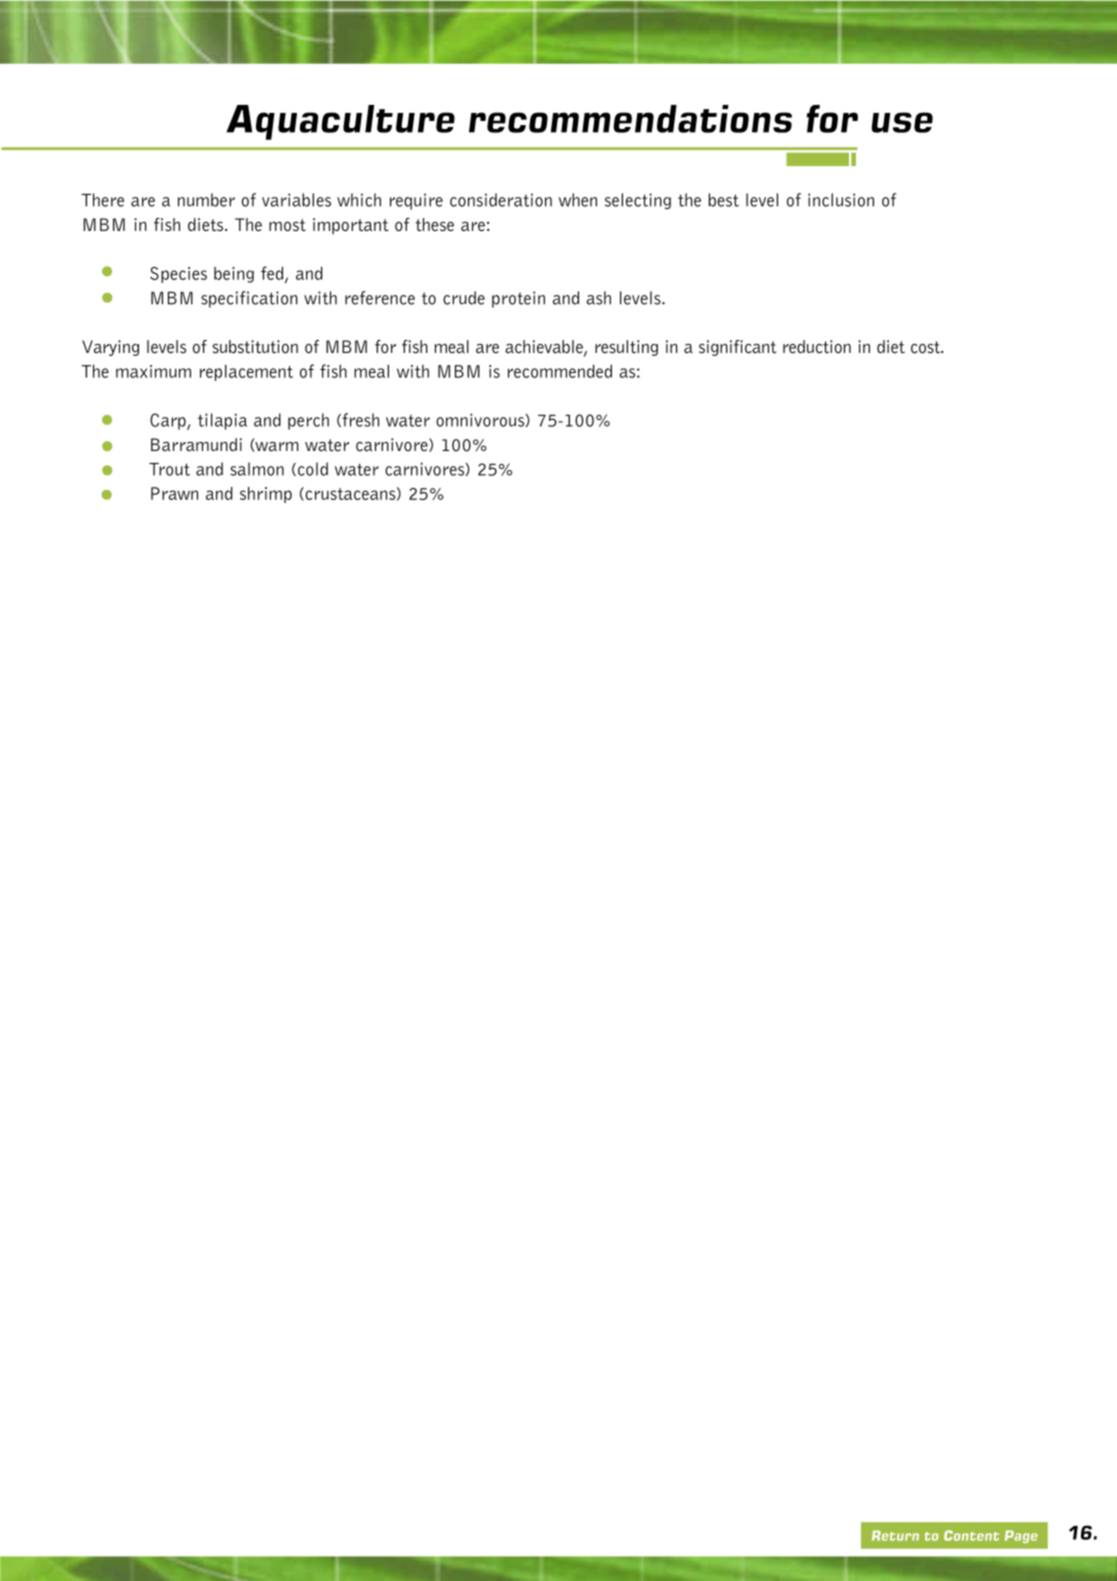 Image resolution: width=1117 pixels, height=1581 pixels. I want to click on Return, so click(895, 1535).
